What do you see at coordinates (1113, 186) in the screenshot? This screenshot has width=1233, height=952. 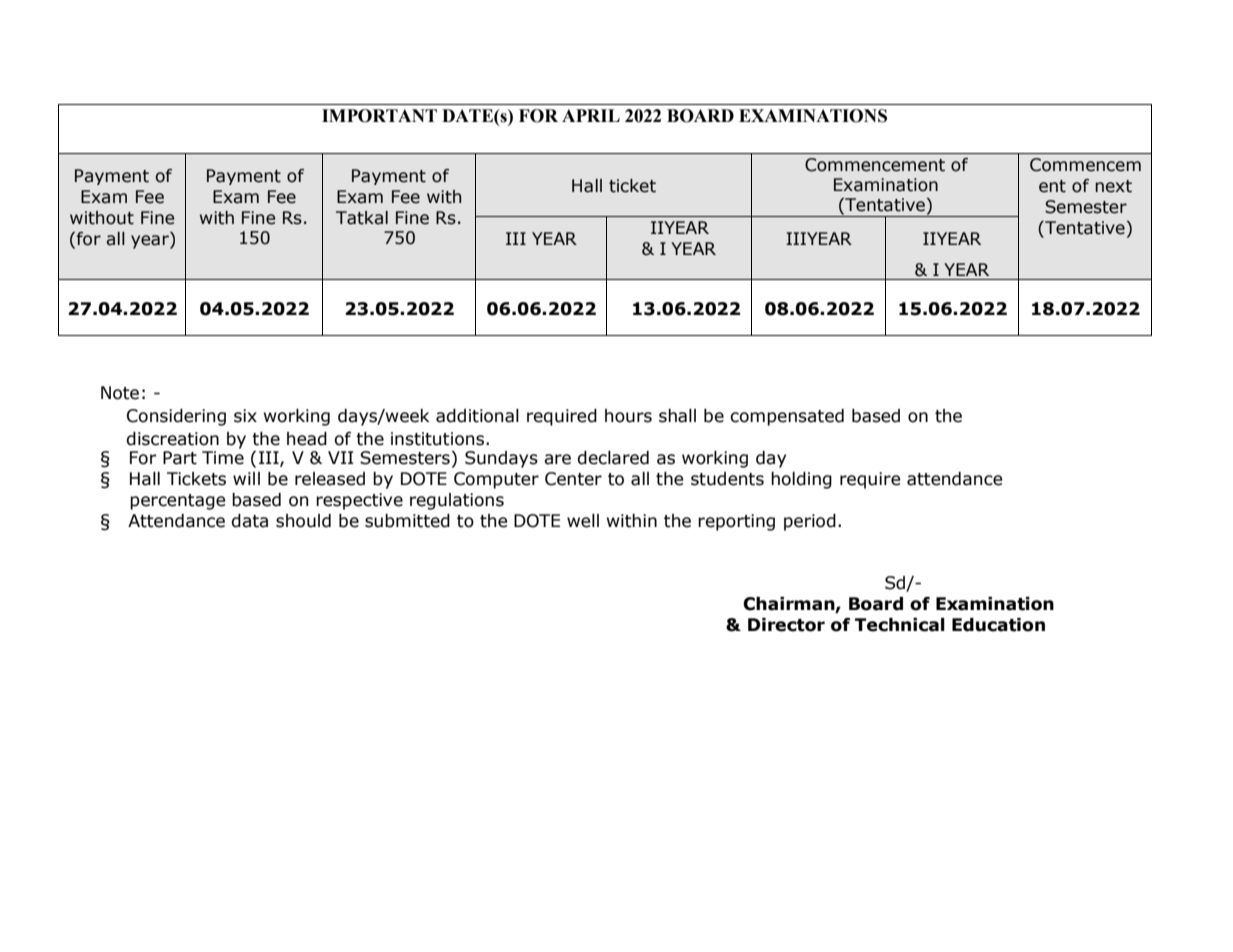 I see `next` at bounding box center [1113, 186].
